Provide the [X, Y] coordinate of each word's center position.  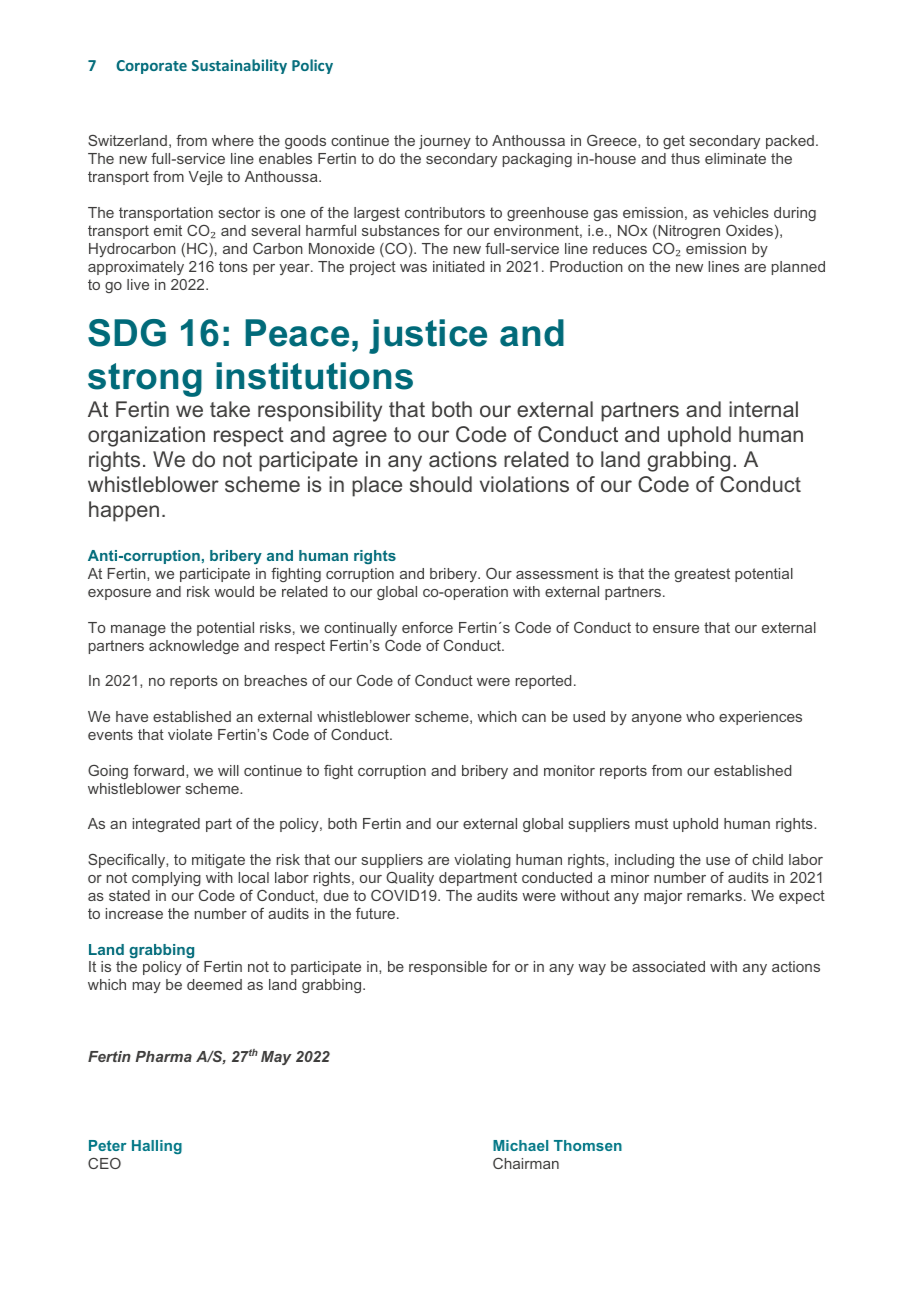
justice [428, 336]
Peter [108, 1145]
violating [482, 861]
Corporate [151, 67]
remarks [714, 895]
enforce [427, 627]
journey [445, 142]
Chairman [526, 1163]
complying [166, 879]
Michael [520, 1145]
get [674, 142]
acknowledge [194, 647]
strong [145, 380]
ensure [676, 629]
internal [763, 409]
